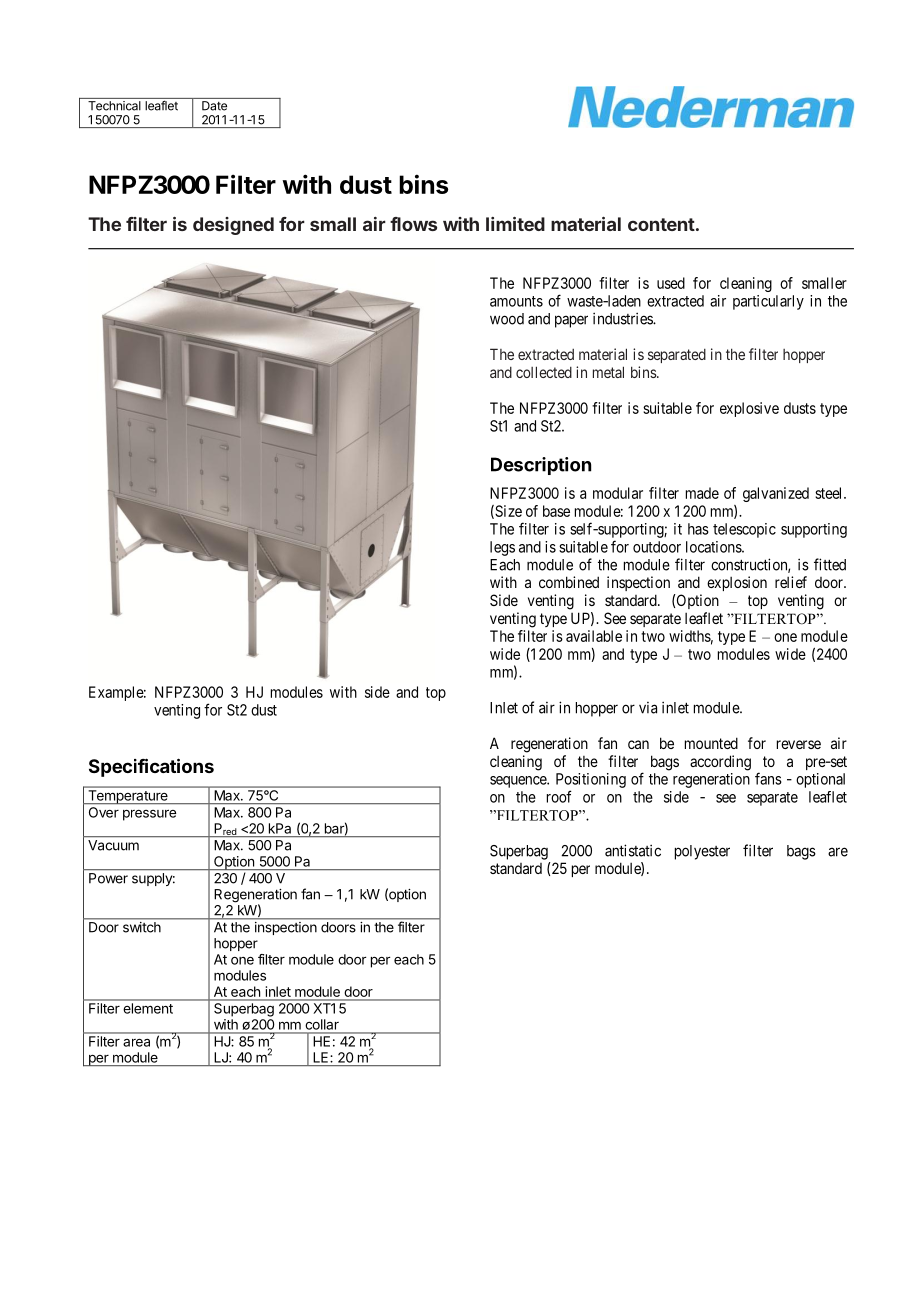  I want to click on content, so click(661, 224).
